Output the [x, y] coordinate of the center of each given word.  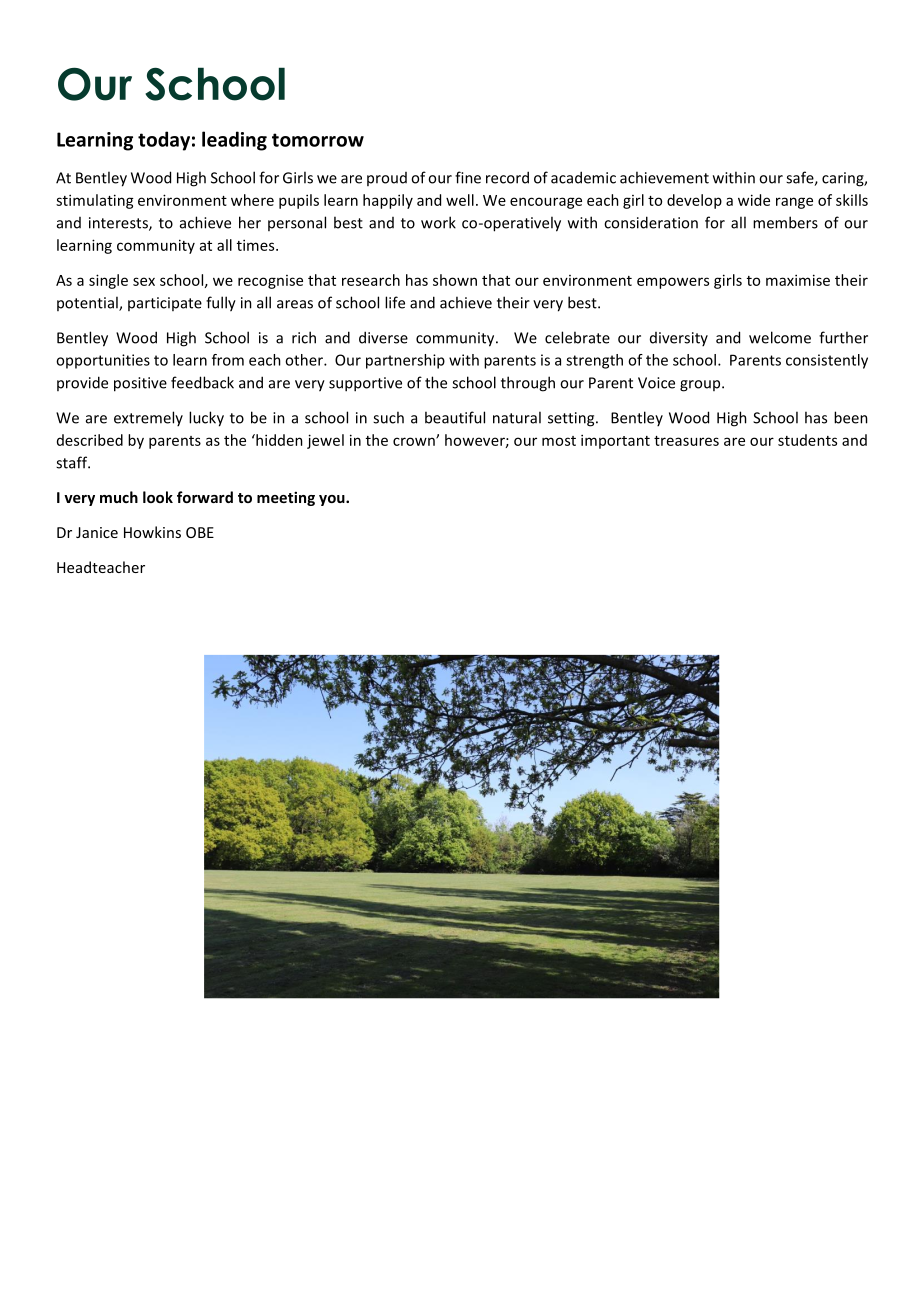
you [333, 500]
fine [468, 177]
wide [754, 200]
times [257, 245]
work [438, 222]
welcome [780, 337]
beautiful [455, 417]
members [785, 222]
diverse [383, 337]
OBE [200, 532]
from [228, 360]
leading [234, 141]
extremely [148, 418]
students [807, 440]
